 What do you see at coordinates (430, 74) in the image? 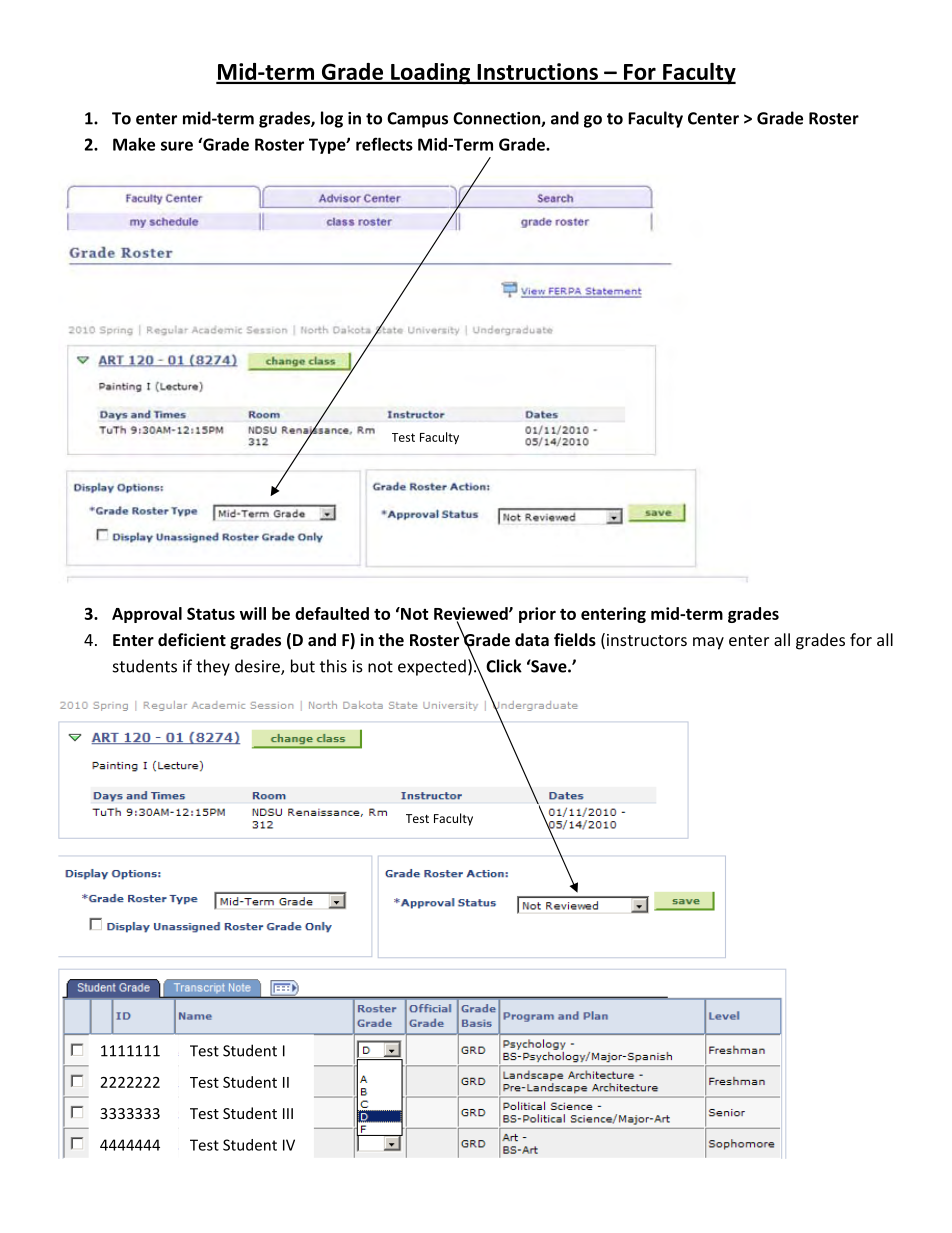
I see `Loading` at bounding box center [430, 74].
